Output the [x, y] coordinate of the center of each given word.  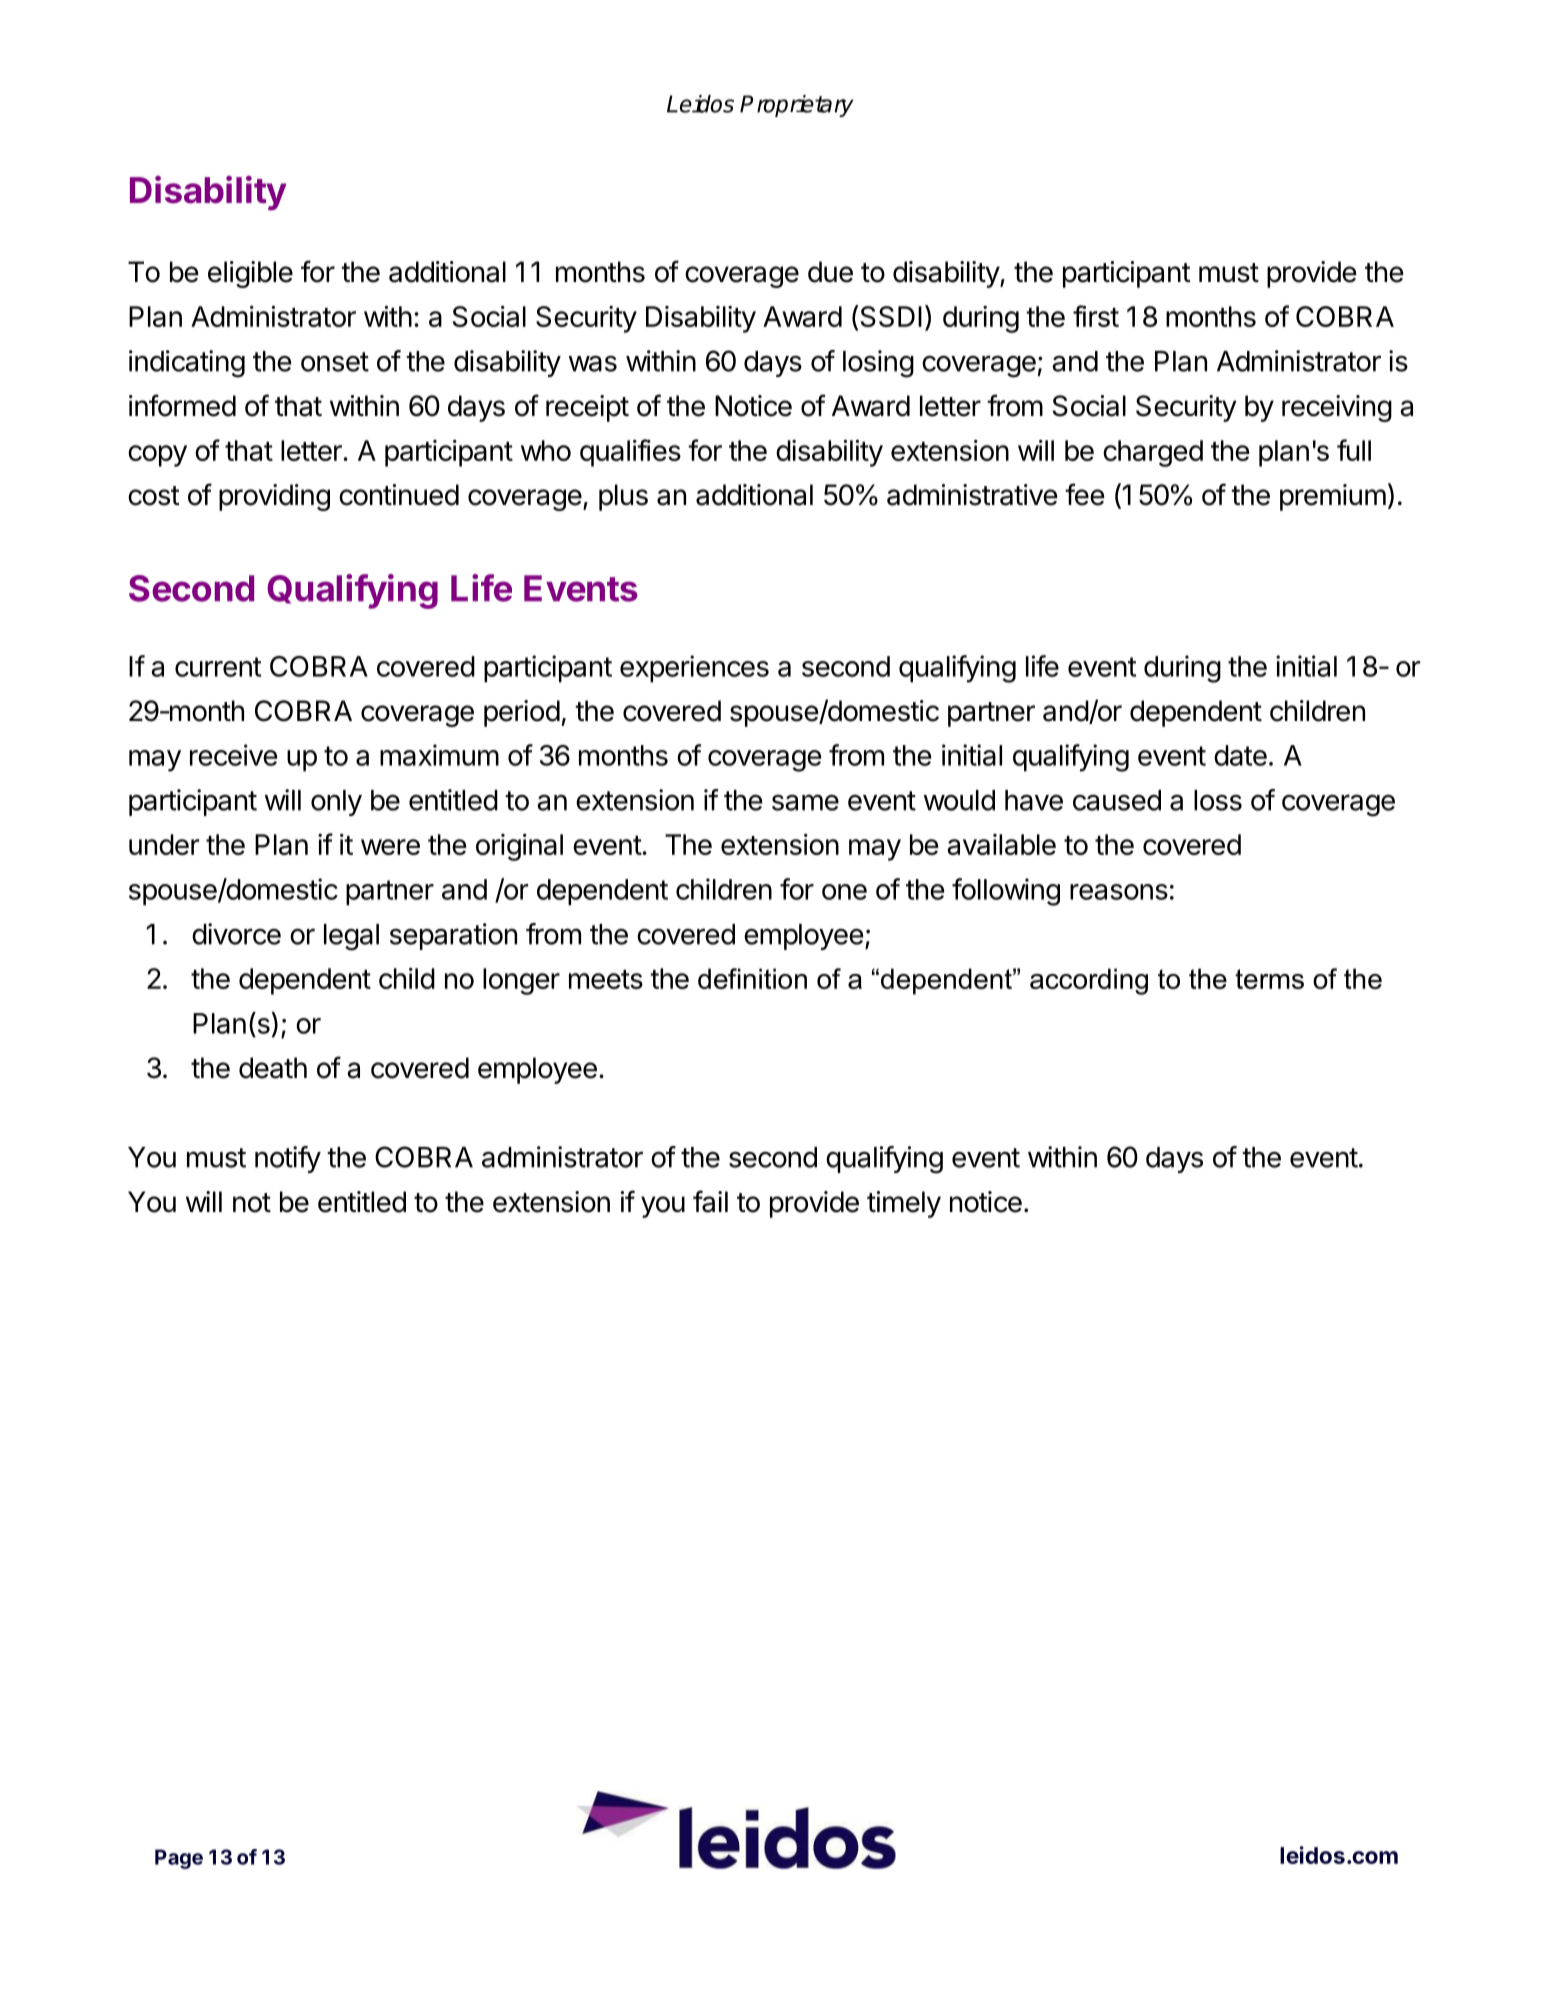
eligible [250, 274]
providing [274, 497]
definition [752, 978]
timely [904, 1204]
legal [351, 937]
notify [288, 1159]
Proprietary [797, 106]
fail [710, 1201]
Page [179, 1859]
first [1096, 316]
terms [1269, 979]
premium [1333, 497]
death [273, 1068]
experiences [694, 669]
